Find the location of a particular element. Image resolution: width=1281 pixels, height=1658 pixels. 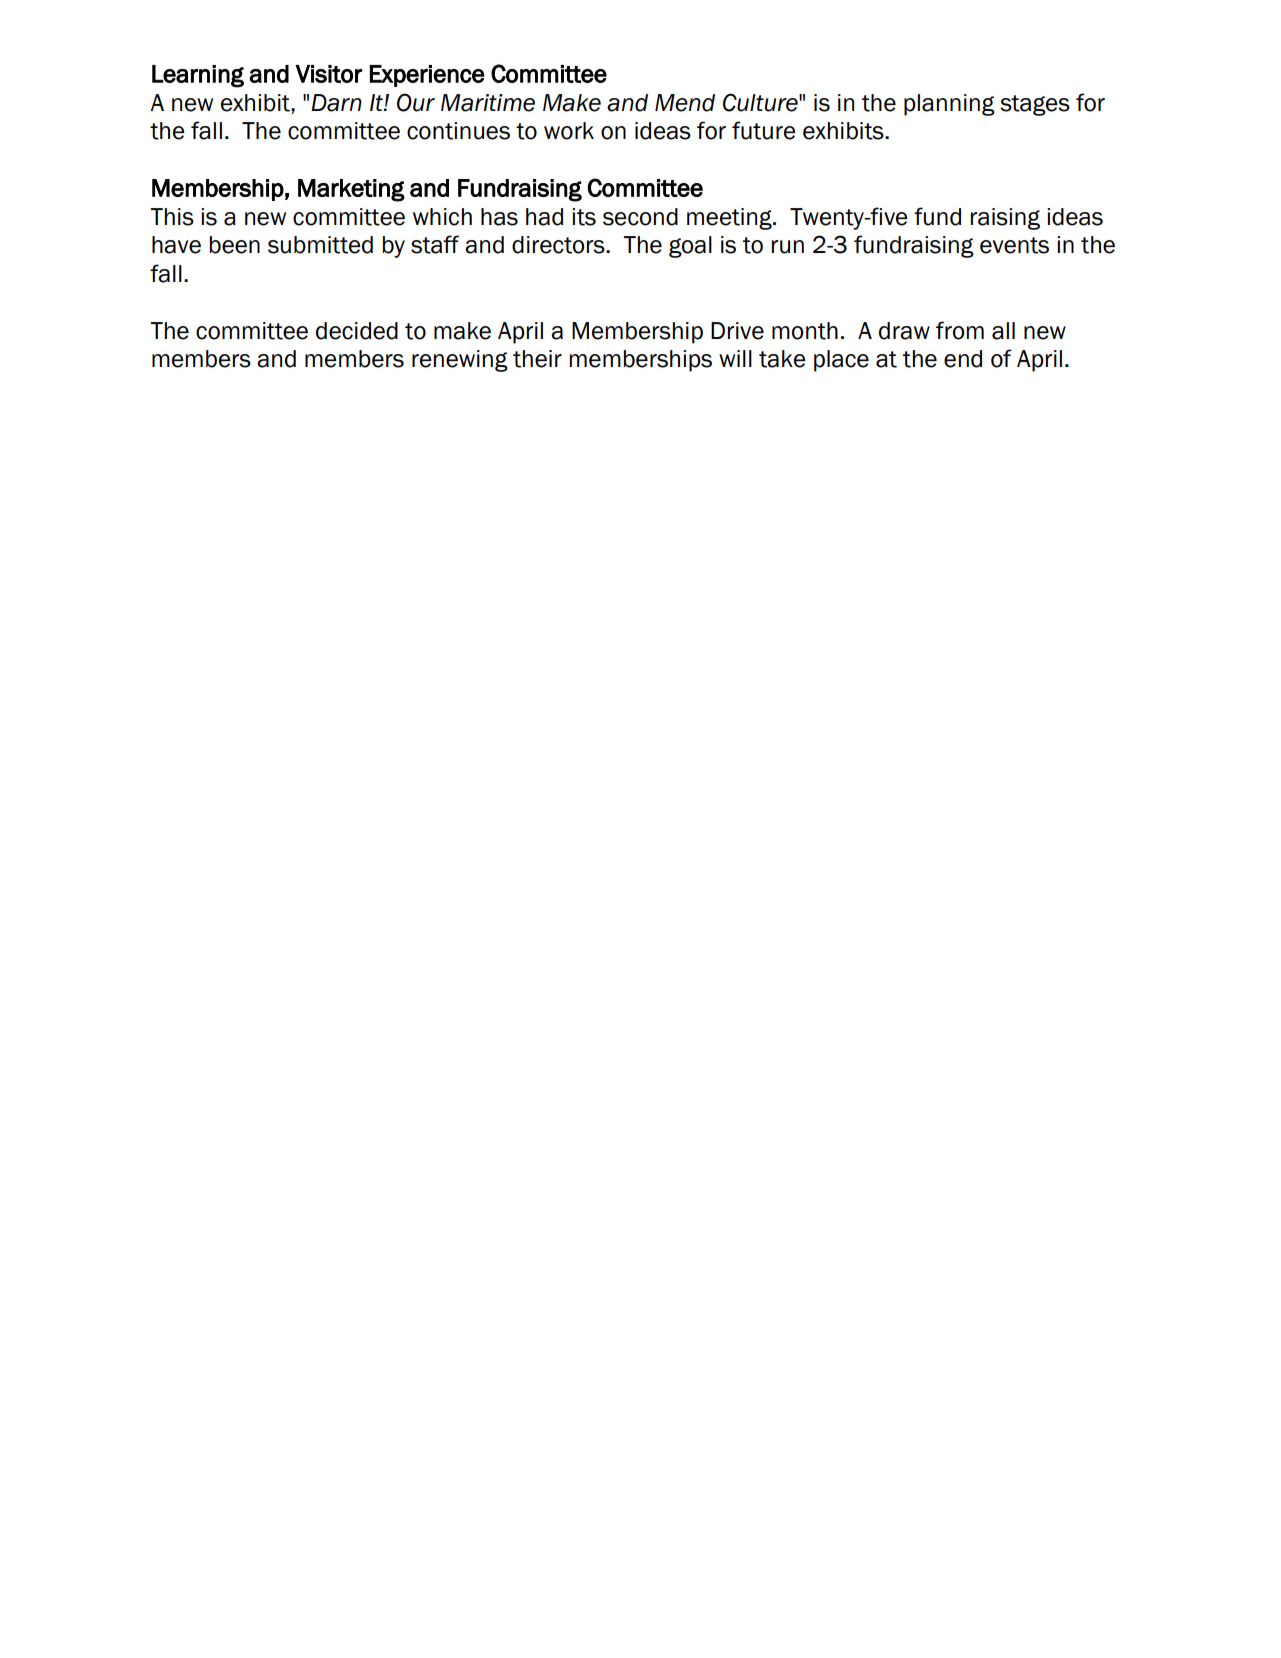

events is located at coordinates (1014, 245).
